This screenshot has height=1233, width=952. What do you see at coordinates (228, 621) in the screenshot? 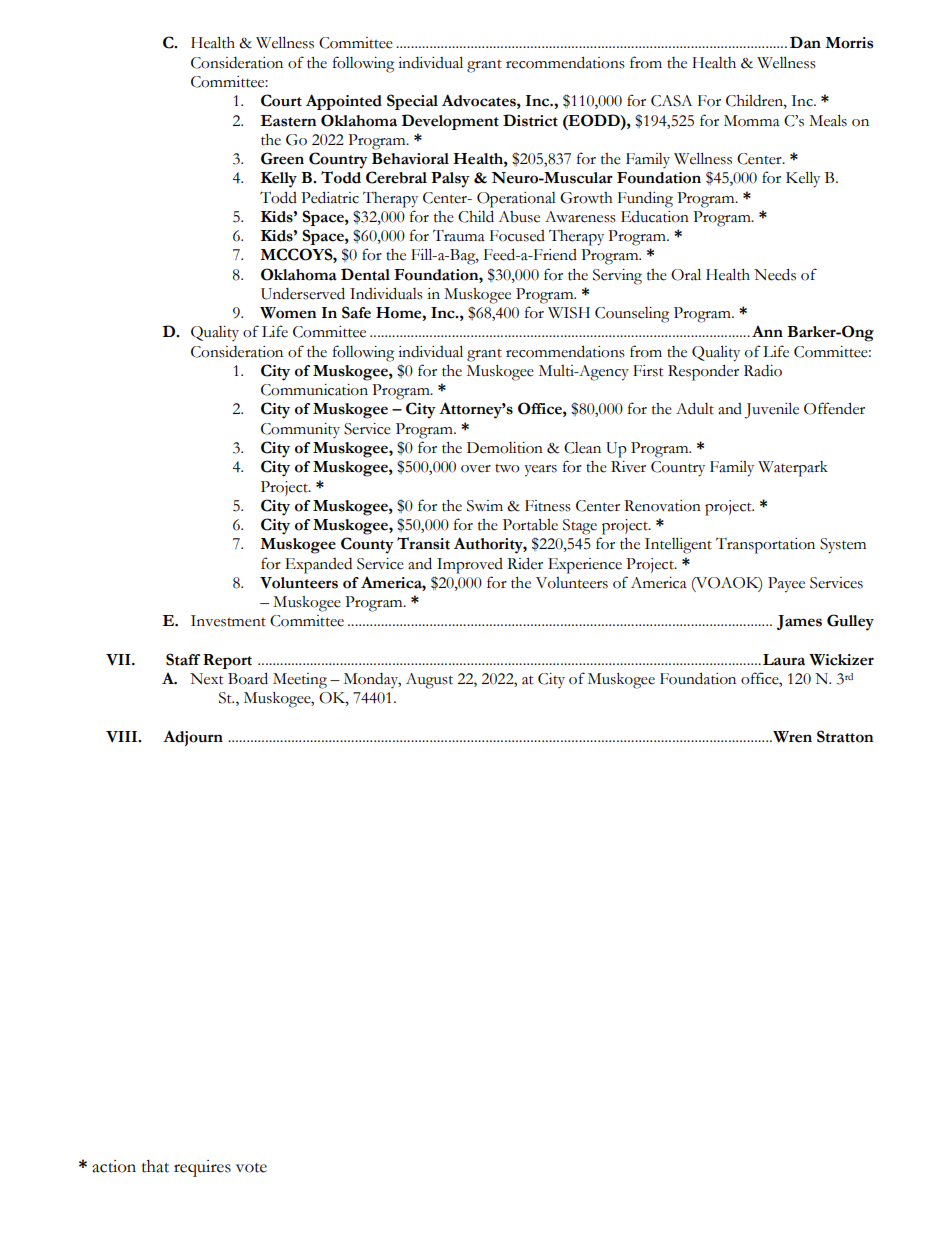
I see `Investment` at bounding box center [228, 621].
